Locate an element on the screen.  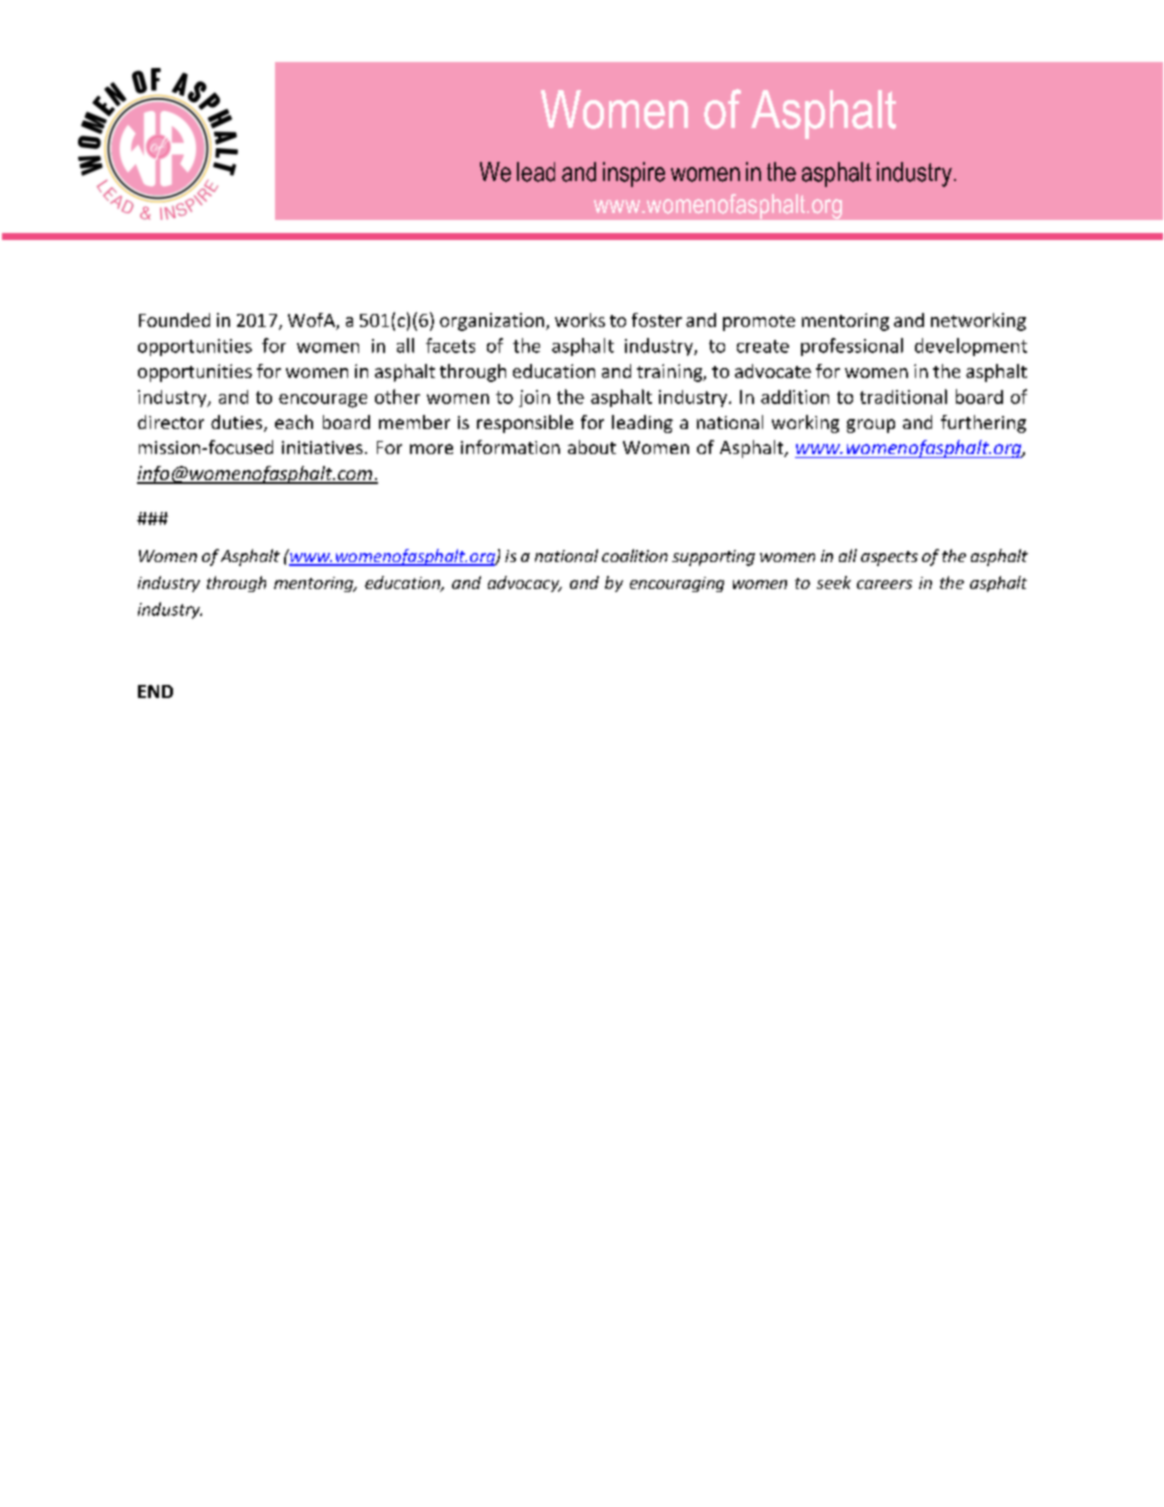
advocacy is located at coordinates (525, 584).
